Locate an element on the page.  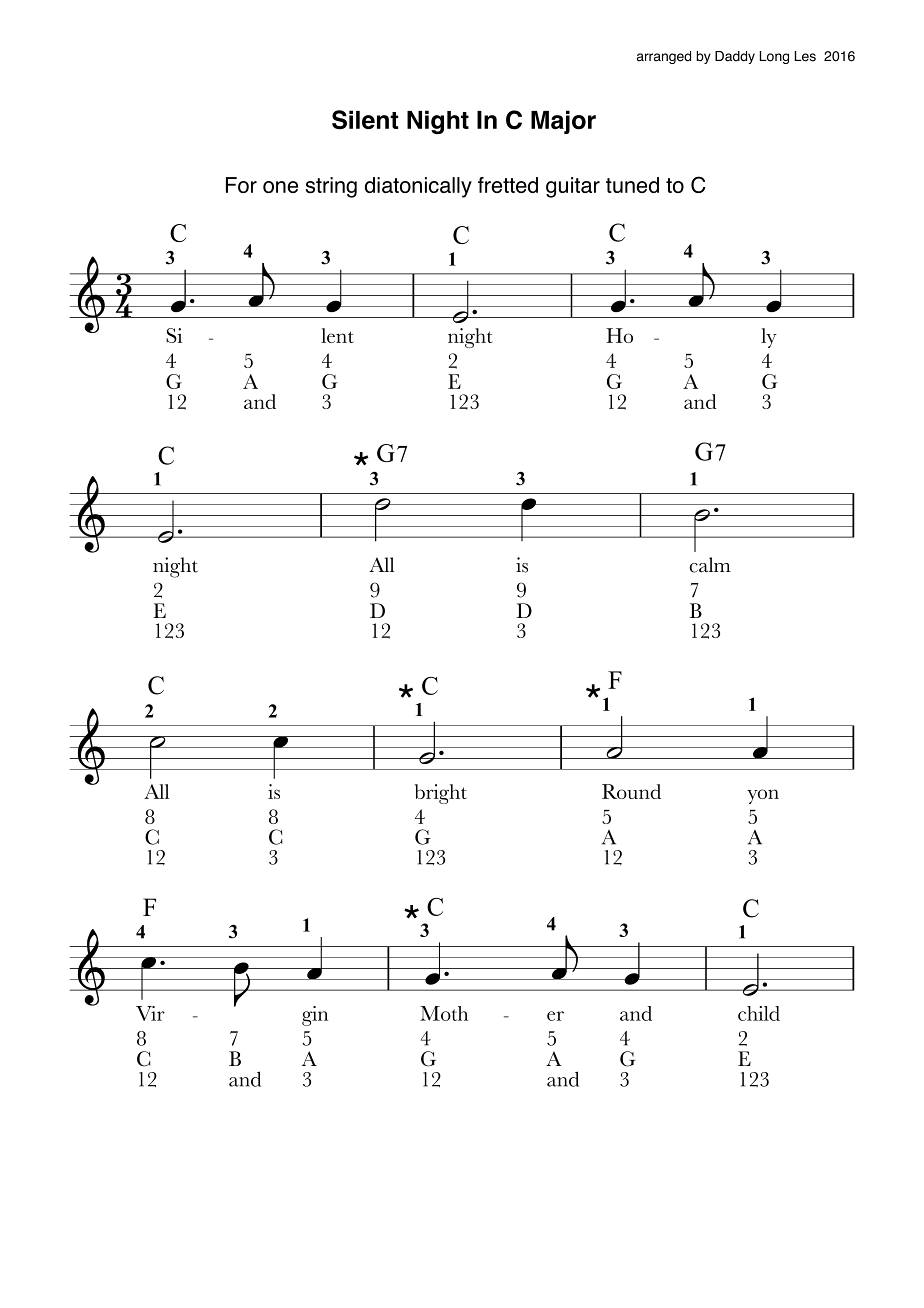
Moth is located at coordinates (444, 1013).
